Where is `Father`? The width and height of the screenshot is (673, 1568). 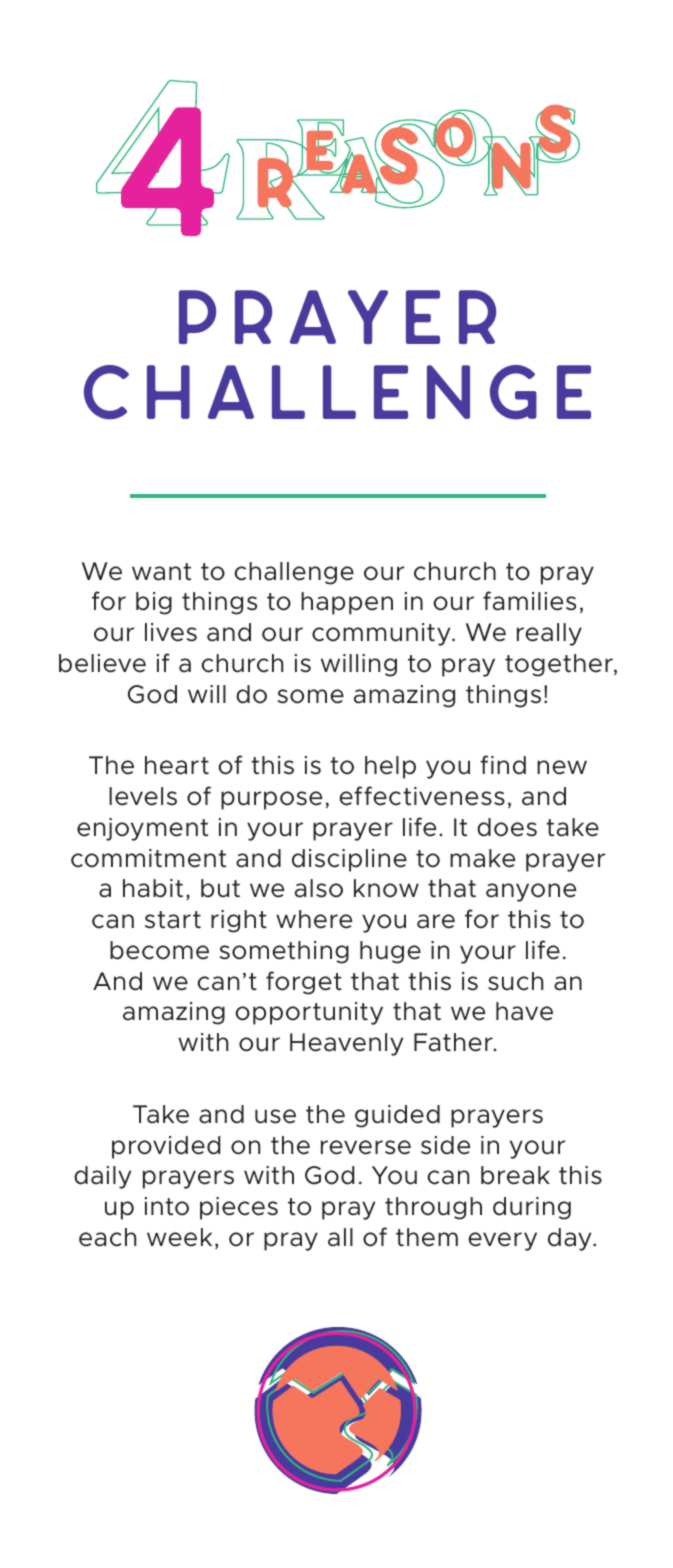
Father is located at coordinates (454, 1042).
